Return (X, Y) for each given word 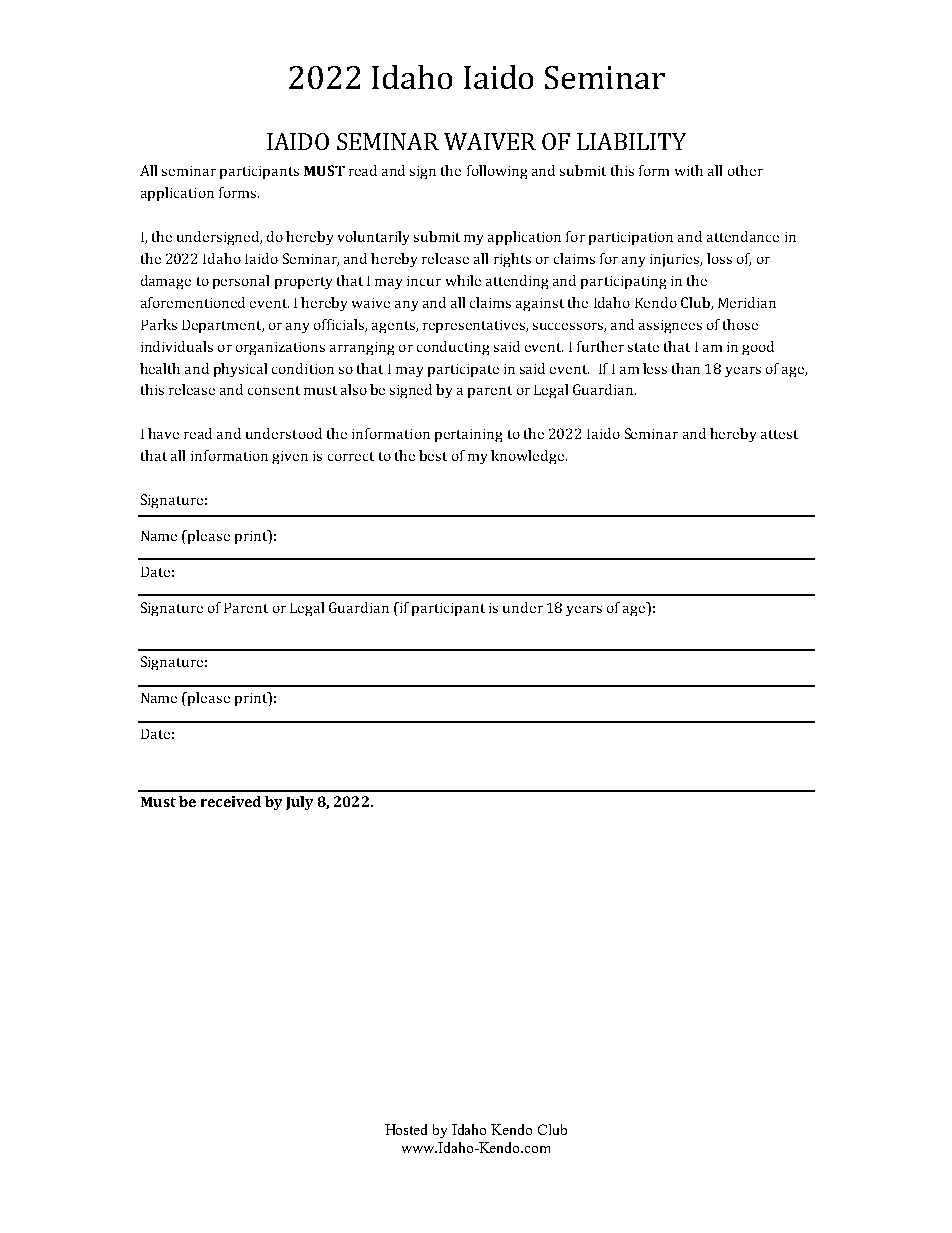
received (231, 801)
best (433, 455)
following (497, 172)
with (689, 170)
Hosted (406, 1129)
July (299, 803)
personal (241, 282)
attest (779, 434)
